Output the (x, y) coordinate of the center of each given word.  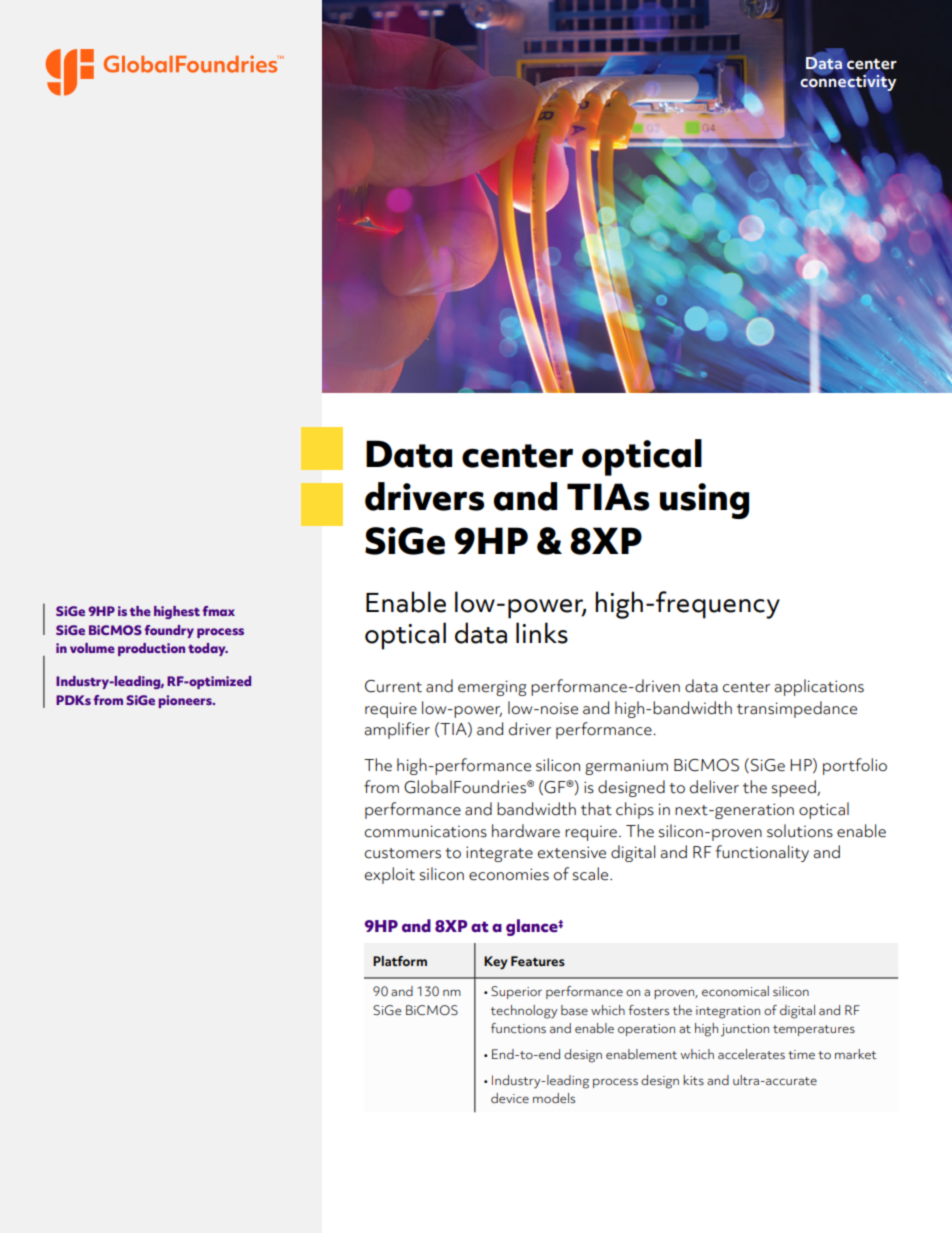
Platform (400, 961)
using (704, 501)
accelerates (751, 1054)
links (542, 633)
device (510, 1098)
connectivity (848, 84)
